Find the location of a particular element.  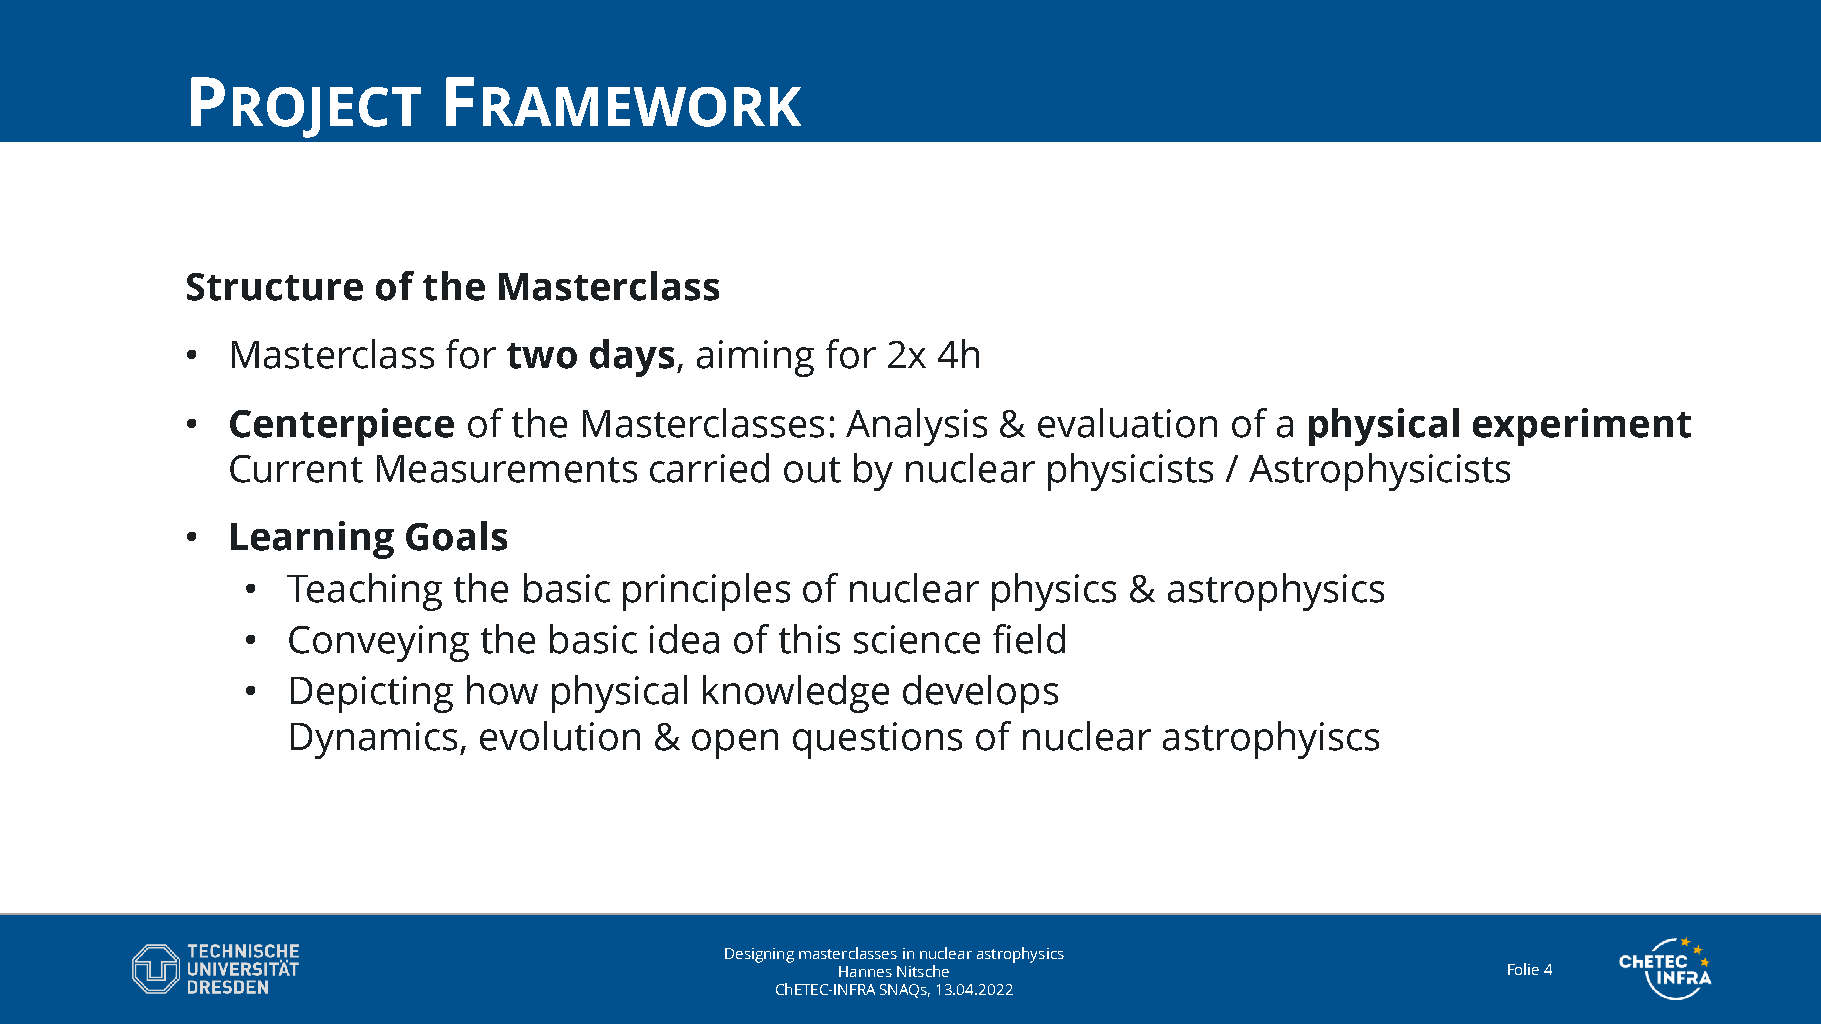

Structure is located at coordinates (275, 287).
